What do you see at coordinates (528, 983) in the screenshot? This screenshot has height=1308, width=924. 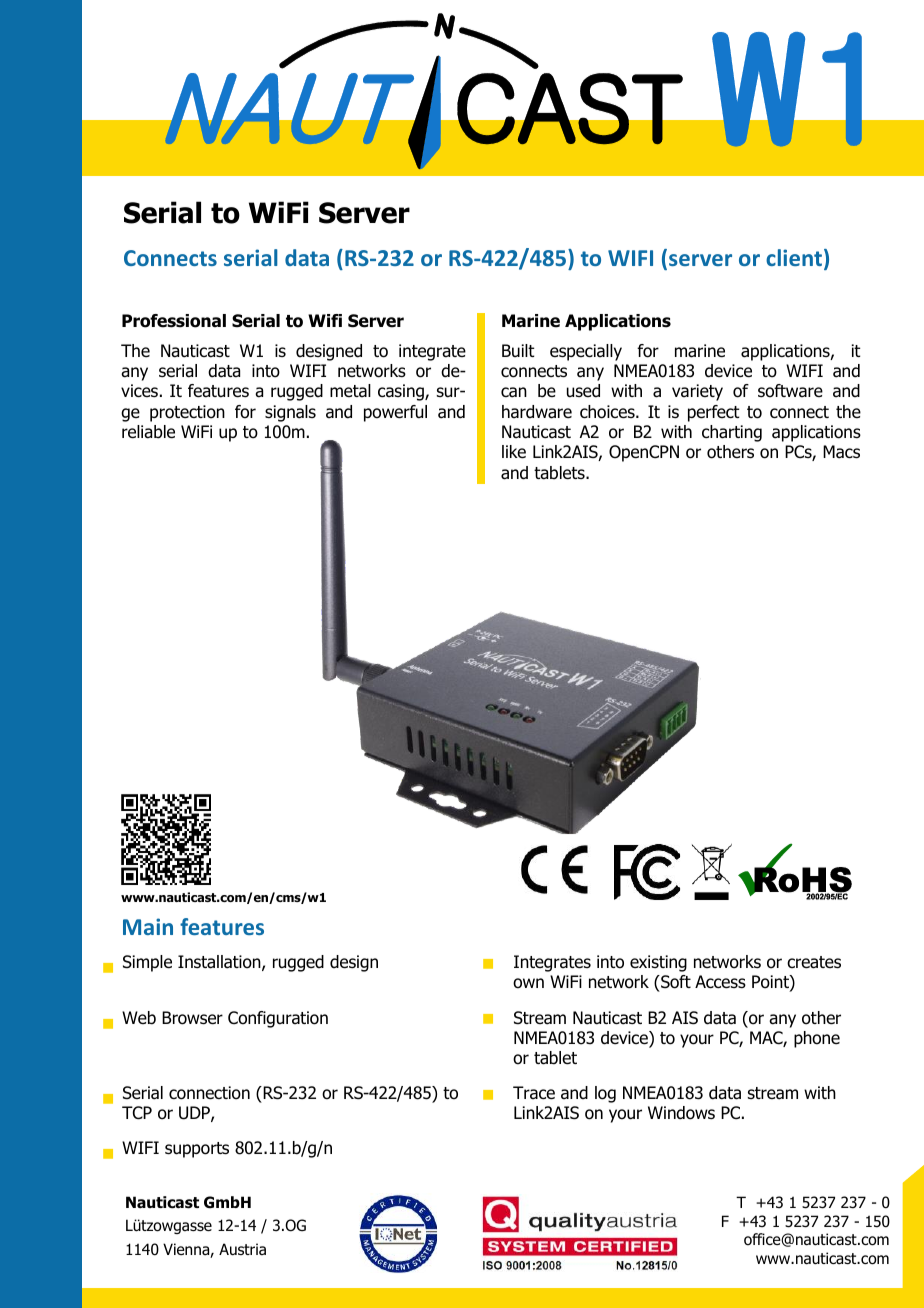 I see `own` at bounding box center [528, 983].
